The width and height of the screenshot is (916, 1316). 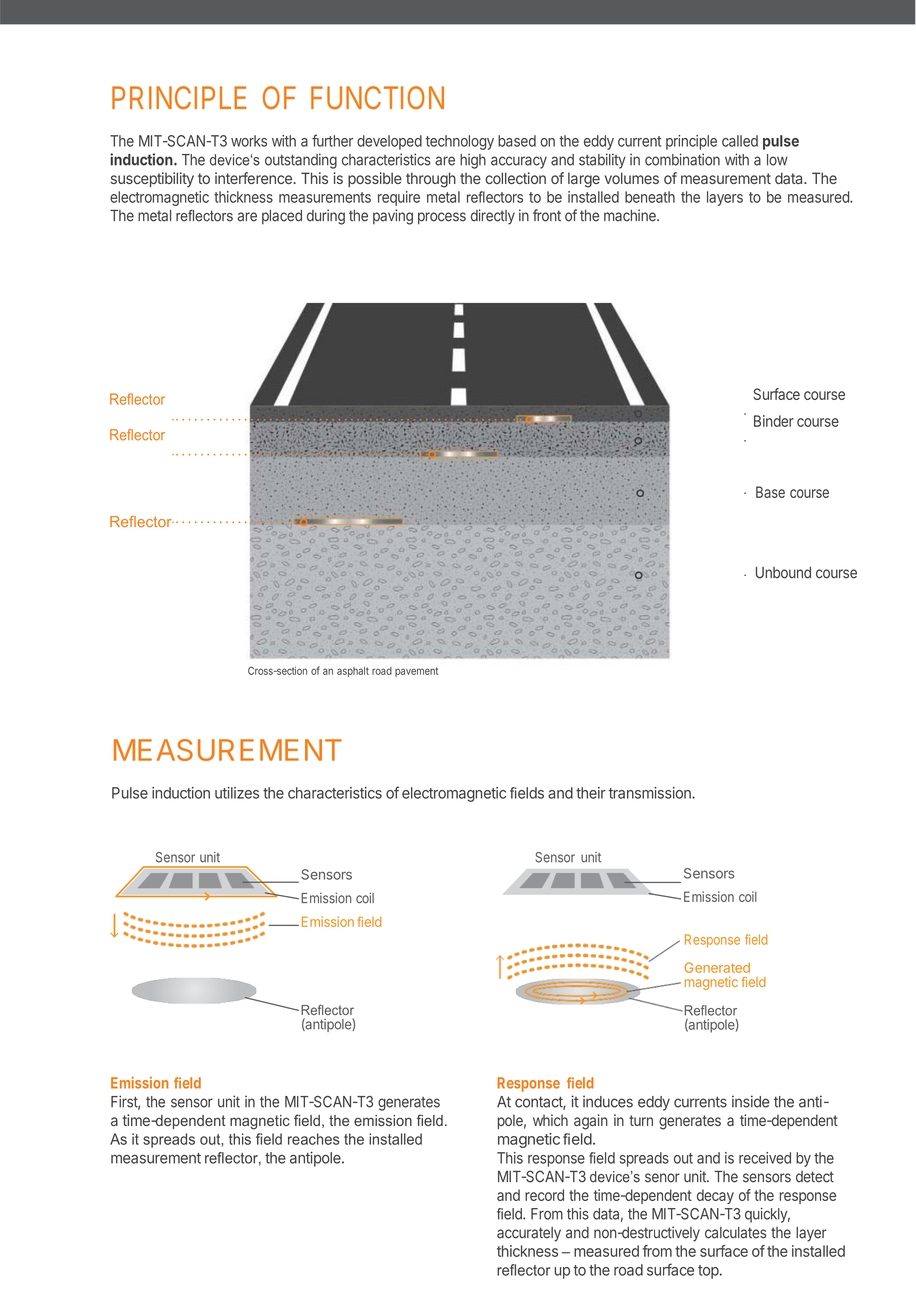 I want to click on works, so click(x=249, y=141).
